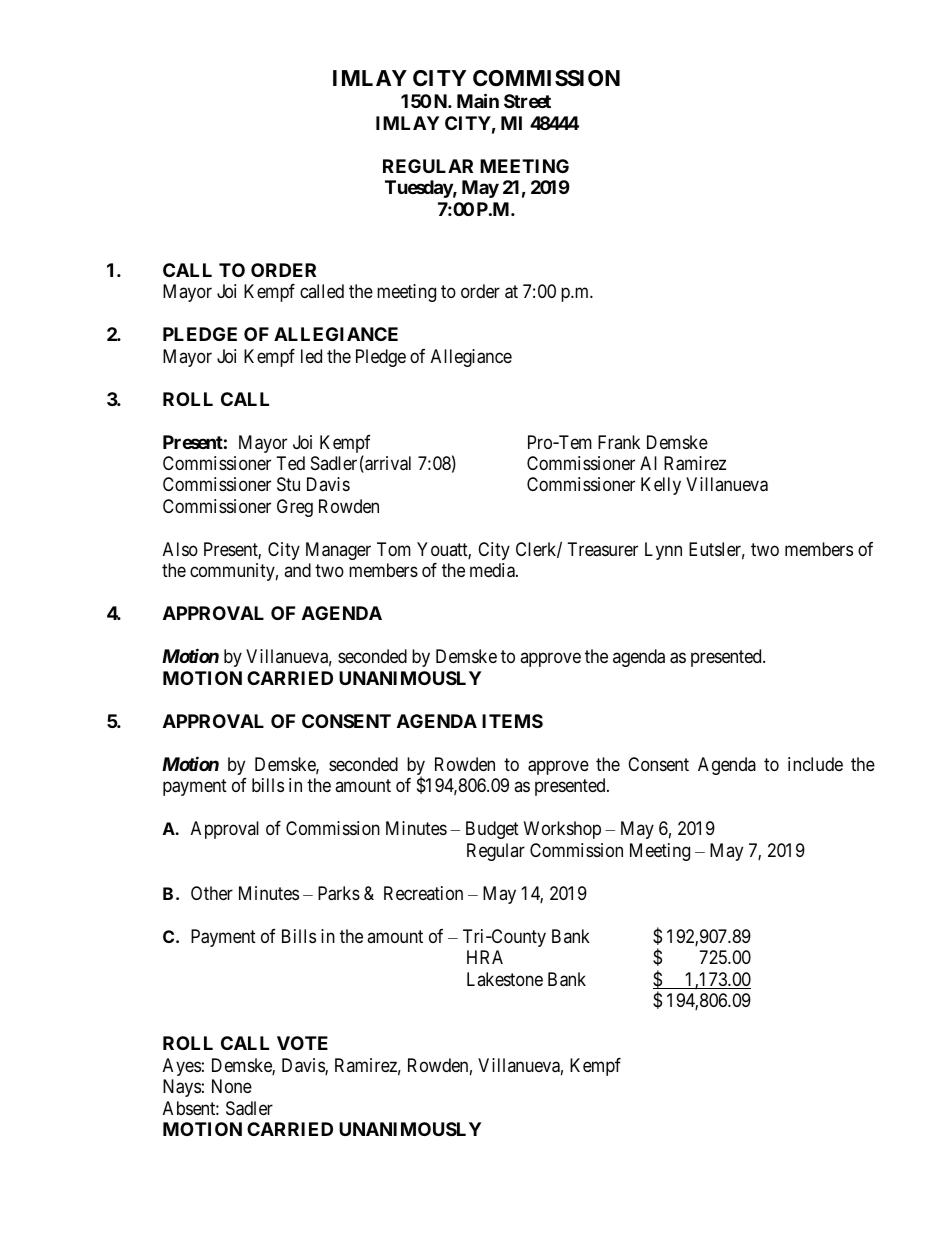 The image size is (952, 1233). I want to click on Kelly, so click(661, 486).
